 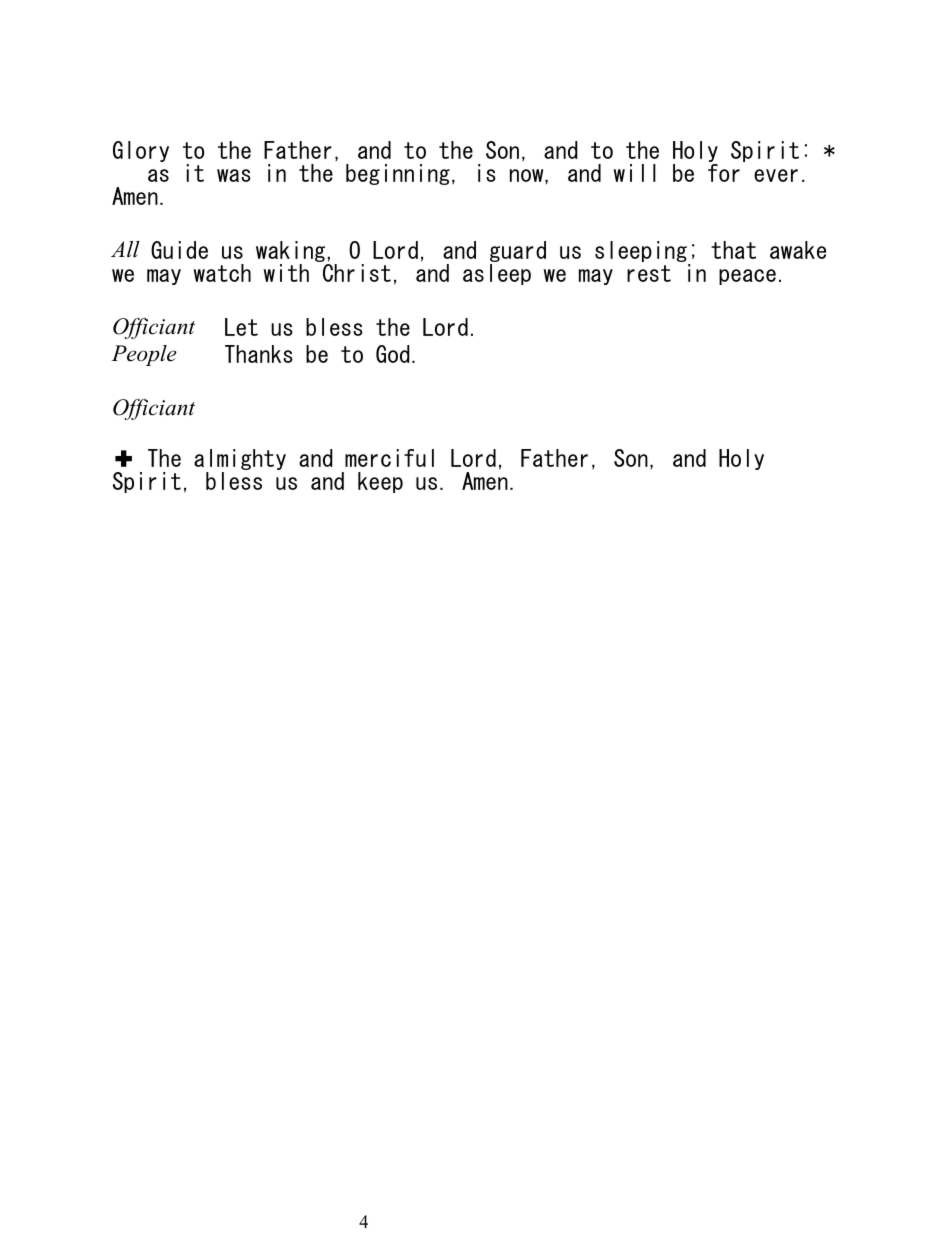 What do you see at coordinates (398, 174) in the page?
I see `beginning` at bounding box center [398, 174].
